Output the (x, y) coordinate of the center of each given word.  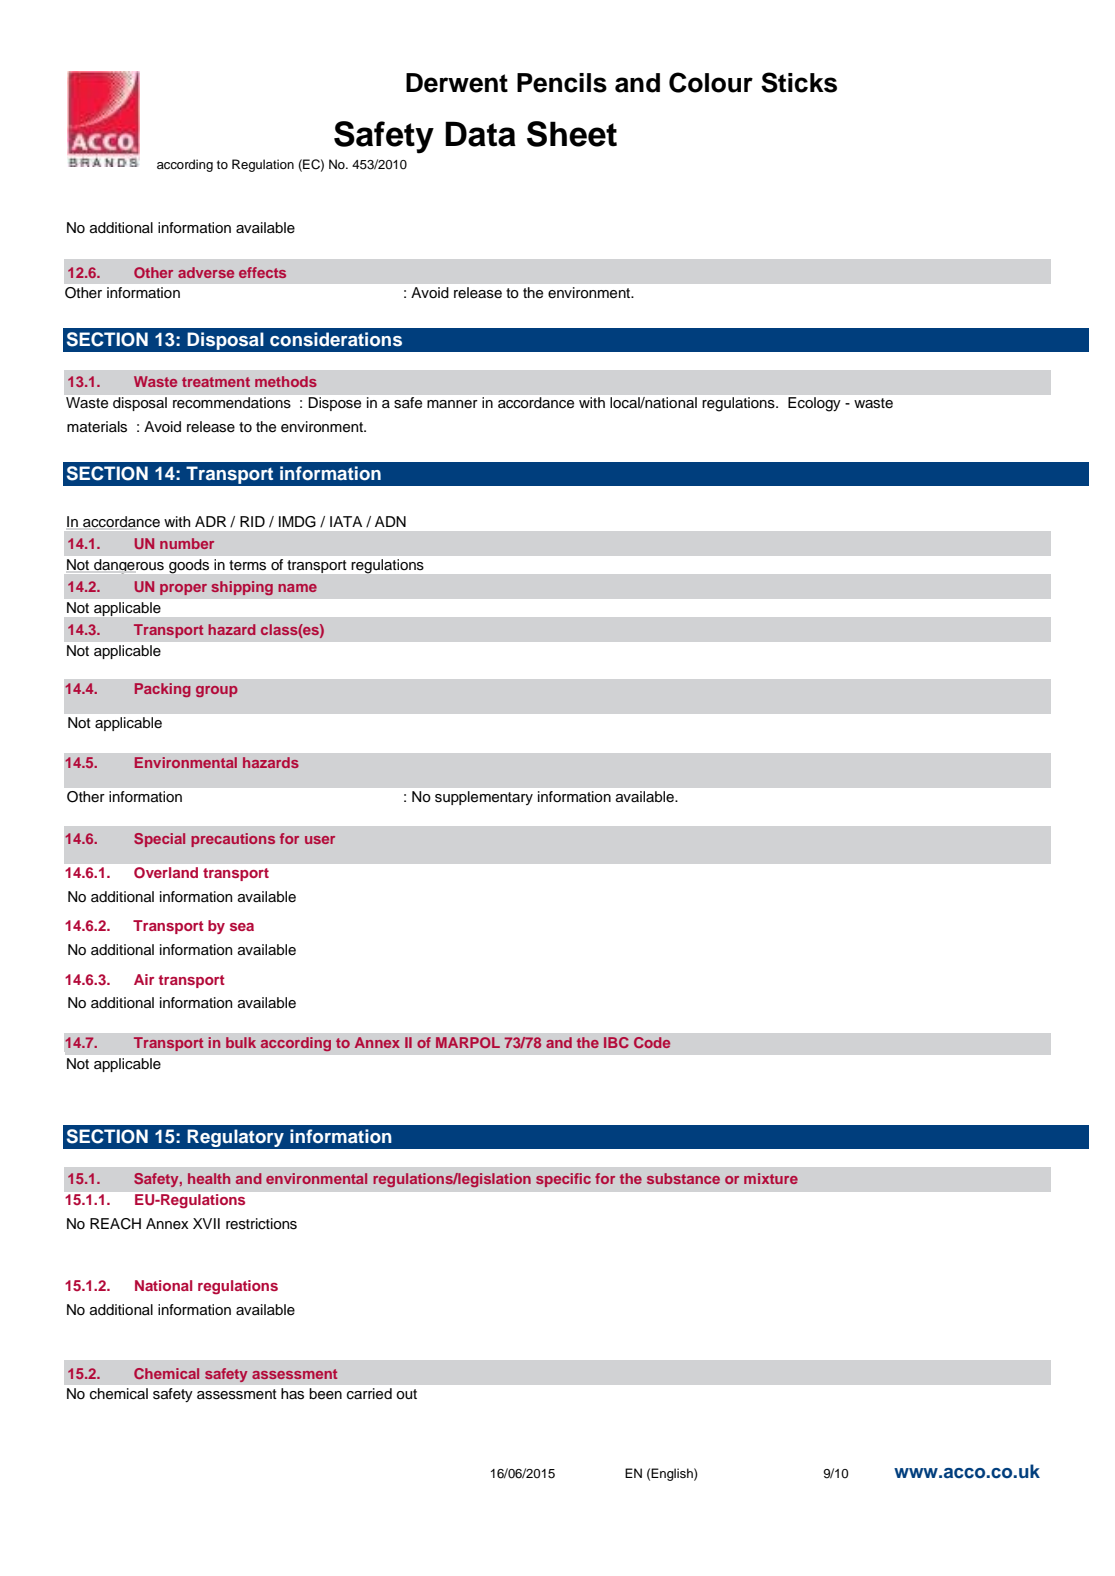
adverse (206, 272)
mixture (771, 1178)
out (406, 1394)
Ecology (814, 404)
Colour (711, 82)
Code (652, 1042)
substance (683, 1178)
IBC (616, 1042)
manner (452, 404)
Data (480, 134)
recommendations (232, 402)
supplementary (484, 798)
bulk (241, 1042)
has (292, 1394)
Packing (163, 690)
